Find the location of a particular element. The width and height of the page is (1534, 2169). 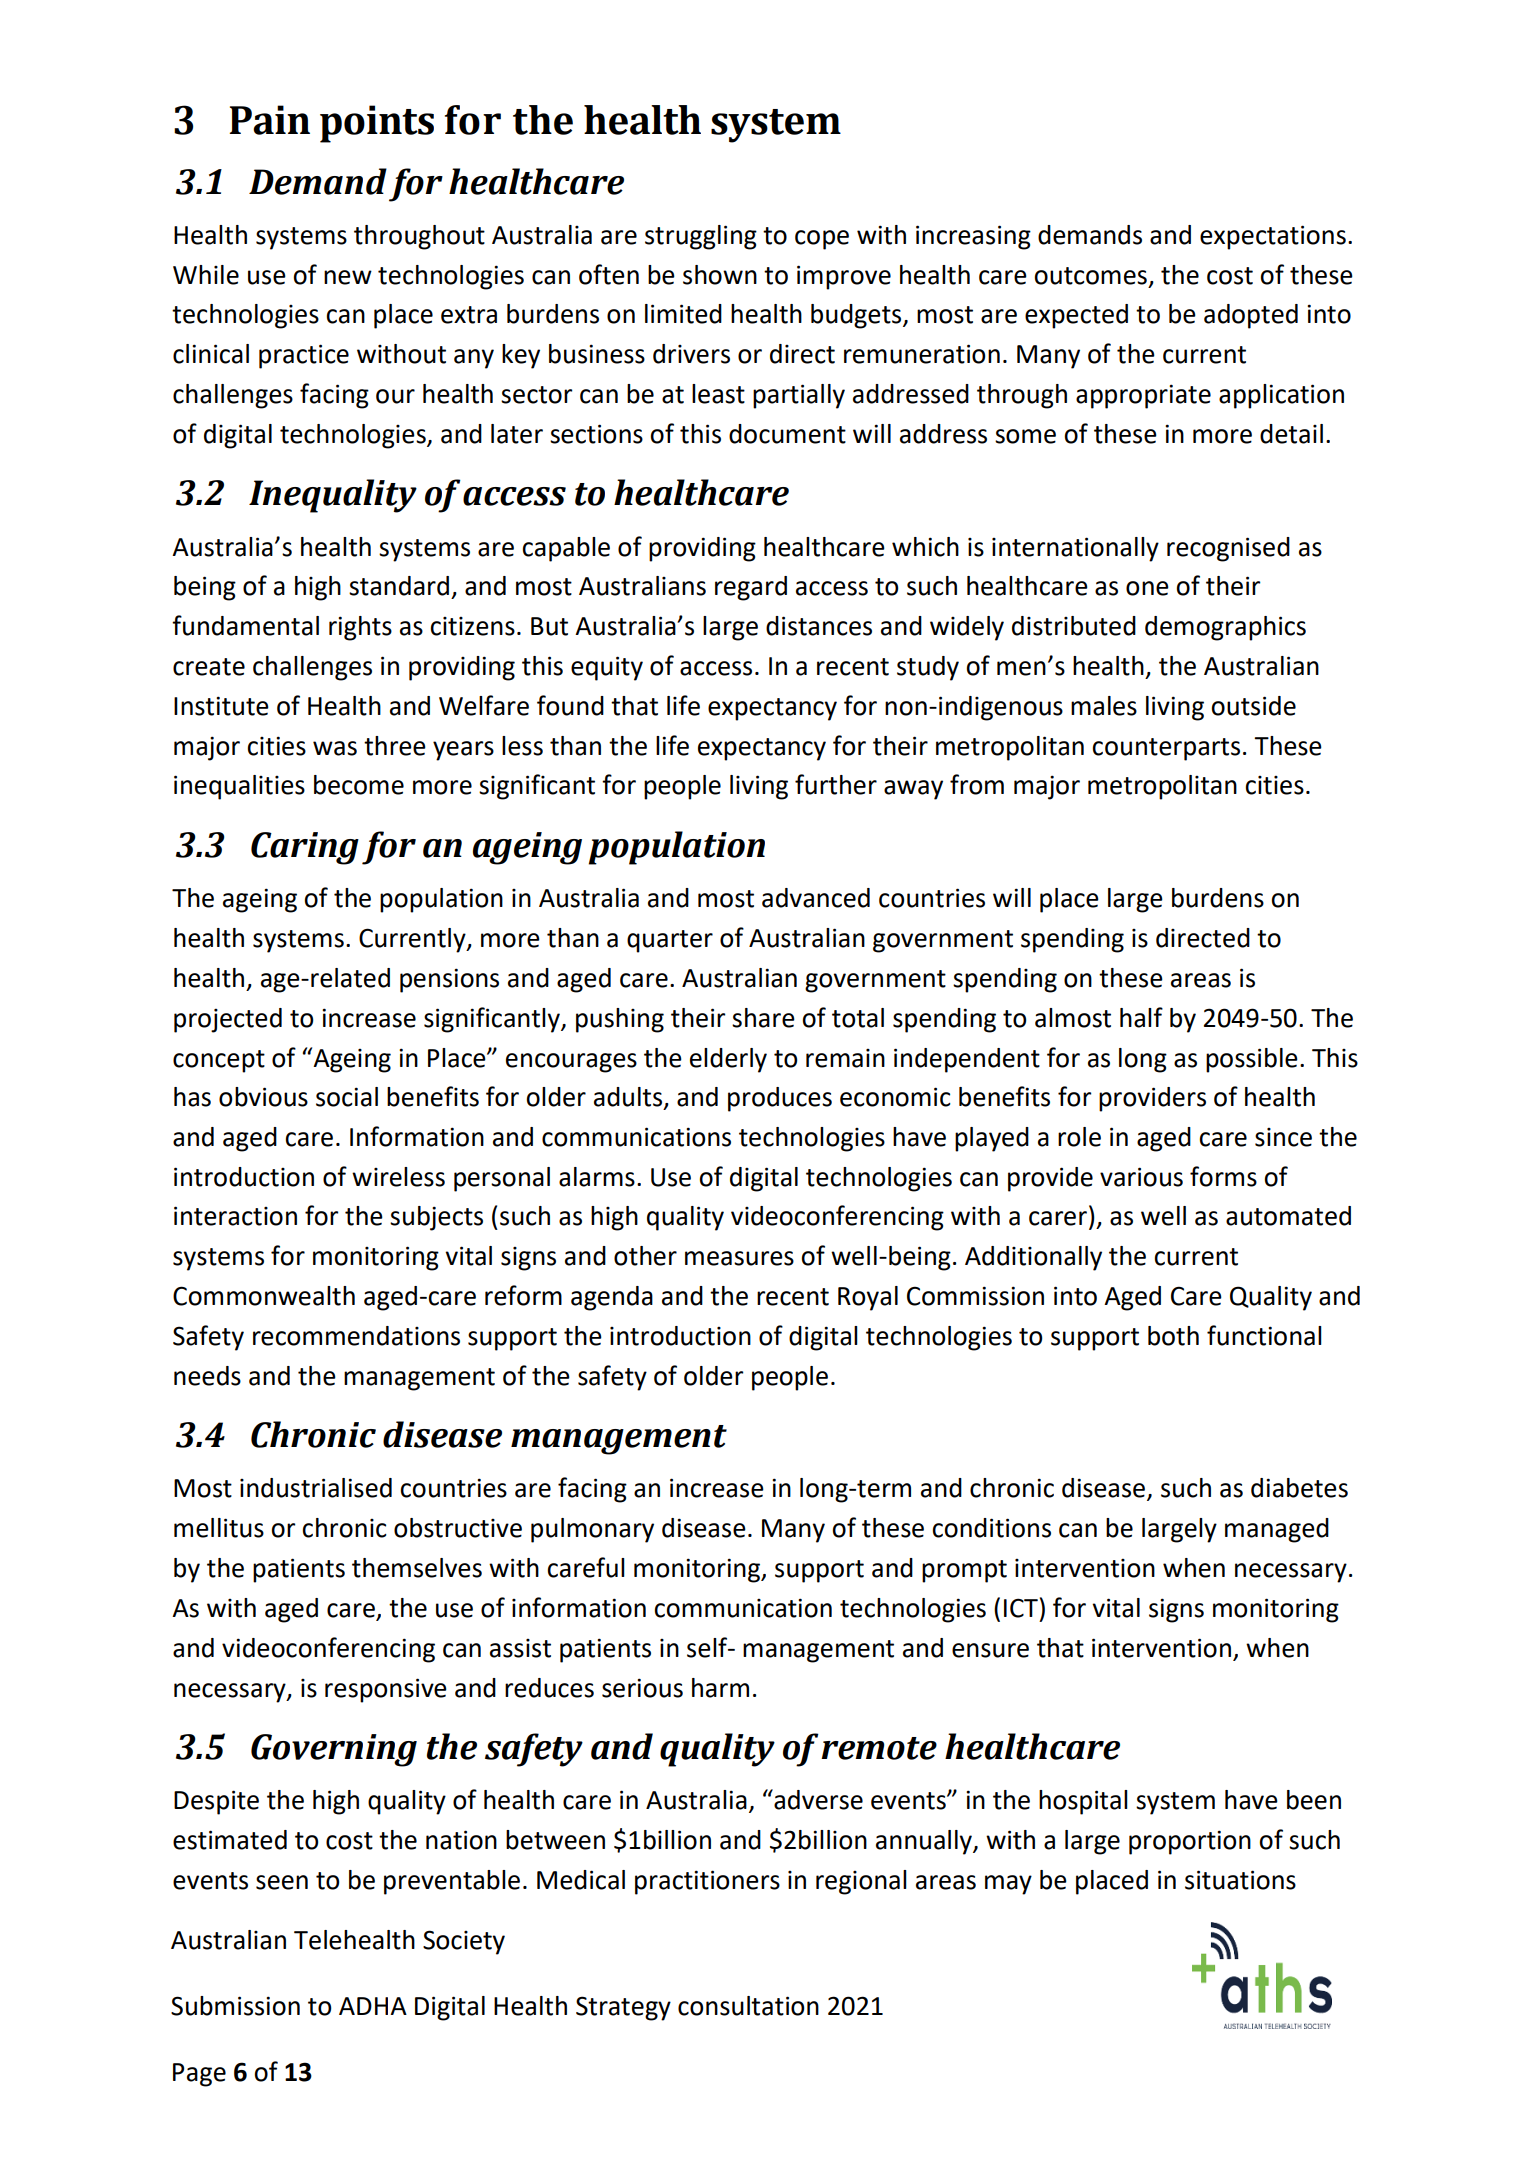

situations is located at coordinates (1240, 1880).
